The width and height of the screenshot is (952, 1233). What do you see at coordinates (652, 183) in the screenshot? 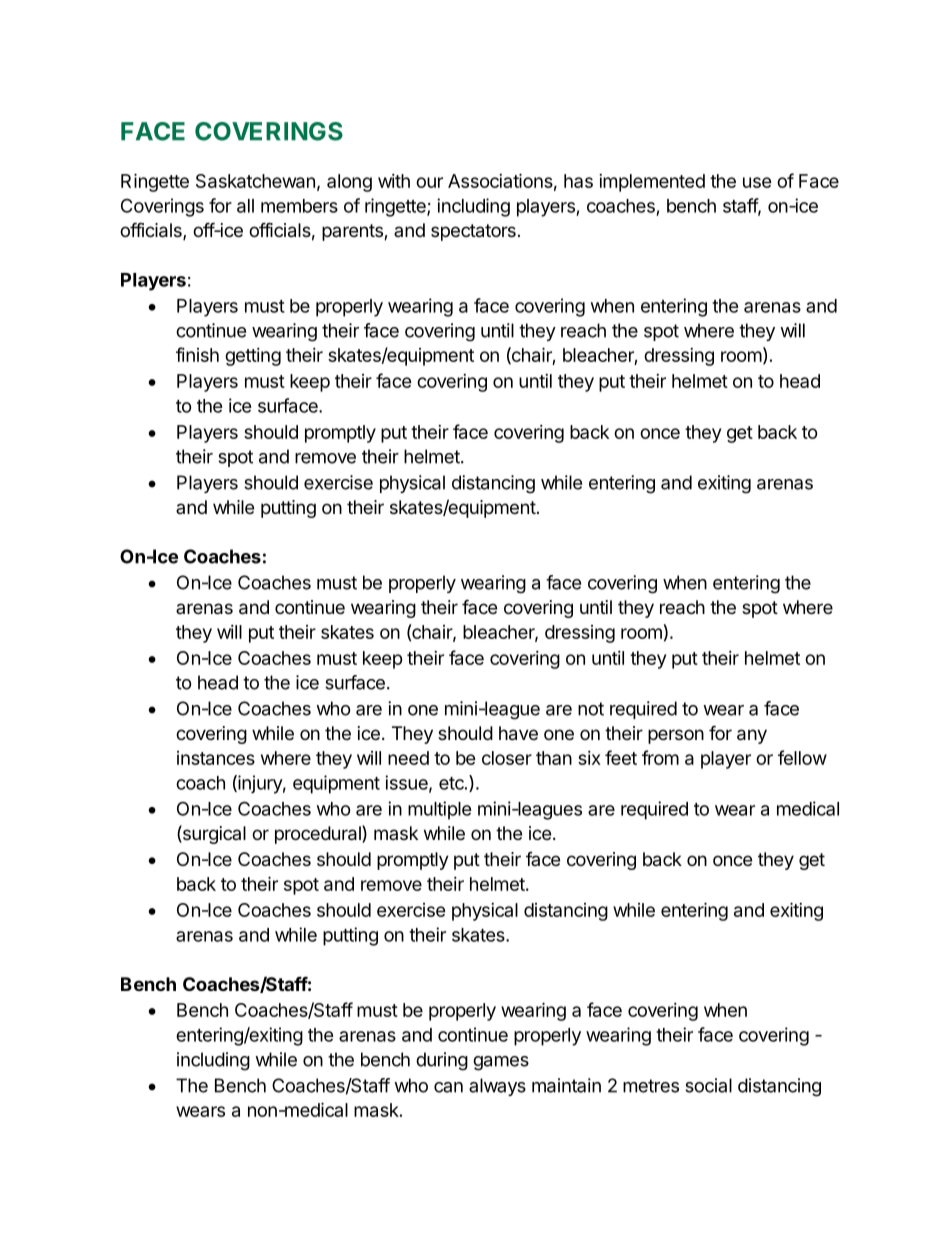
I see `implemented` at bounding box center [652, 183].
